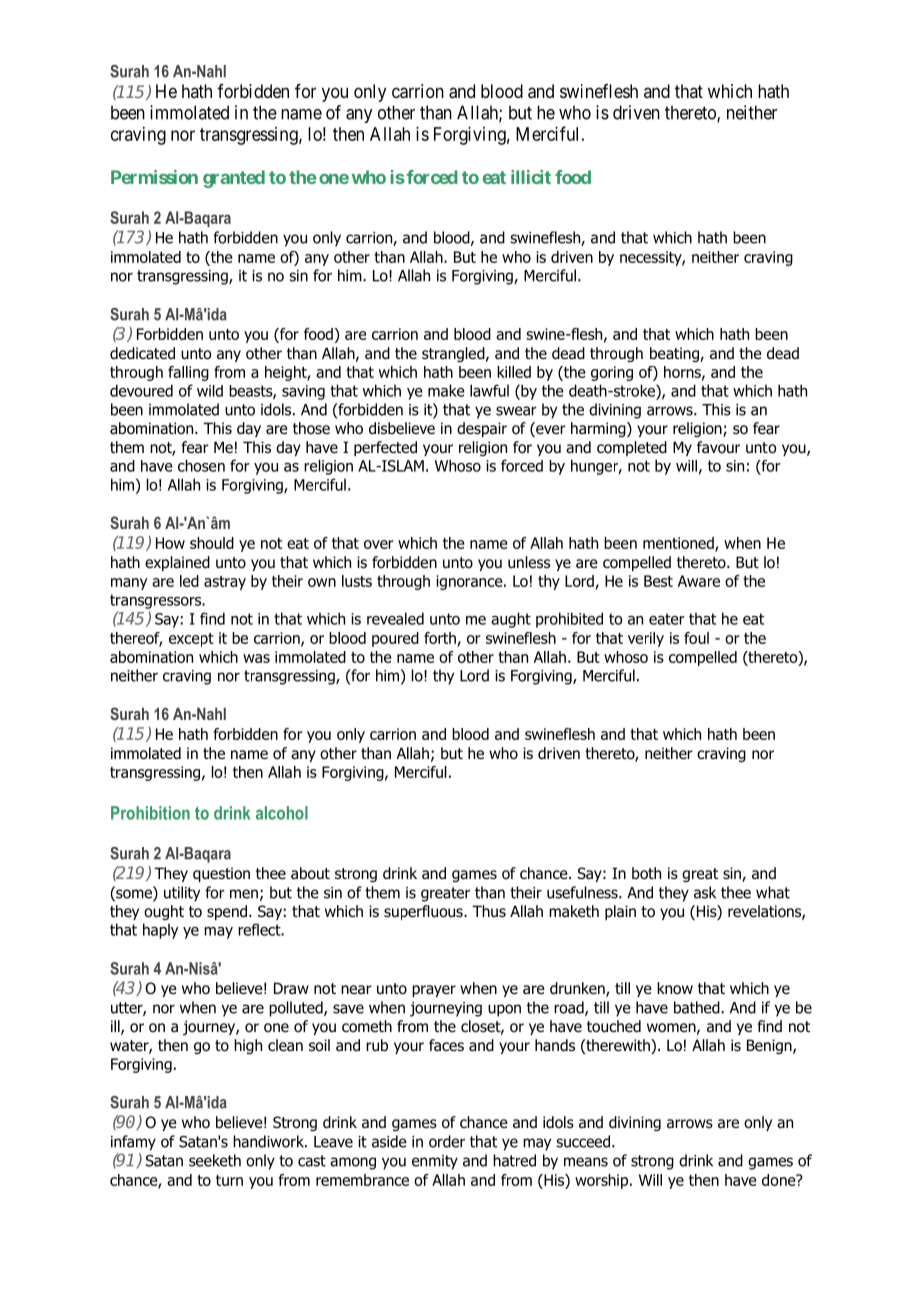 The width and height of the document is (924, 1308). I want to click on order, so click(447, 1141).
